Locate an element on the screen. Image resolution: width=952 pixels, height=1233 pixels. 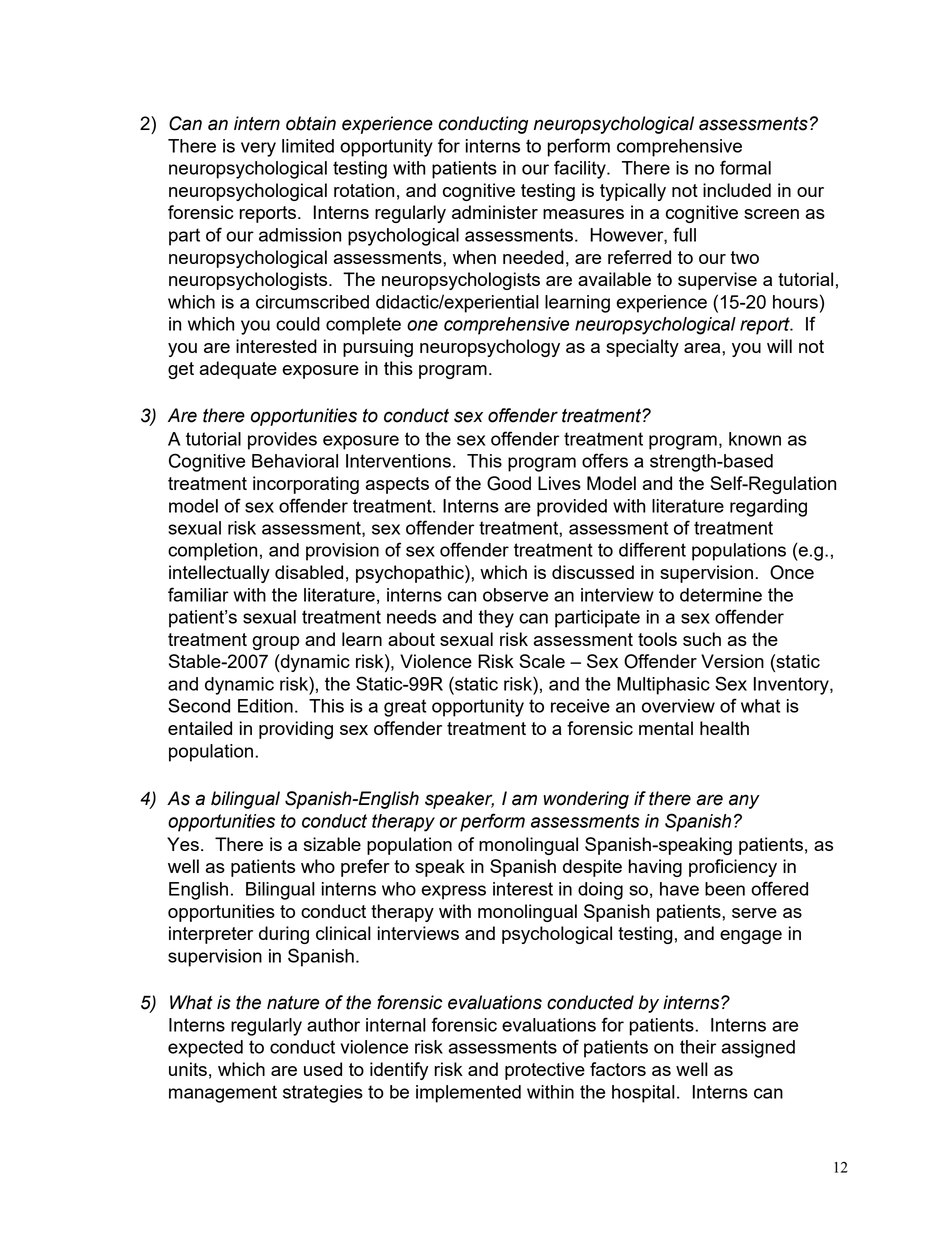
management is located at coordinates (223, 1094).
